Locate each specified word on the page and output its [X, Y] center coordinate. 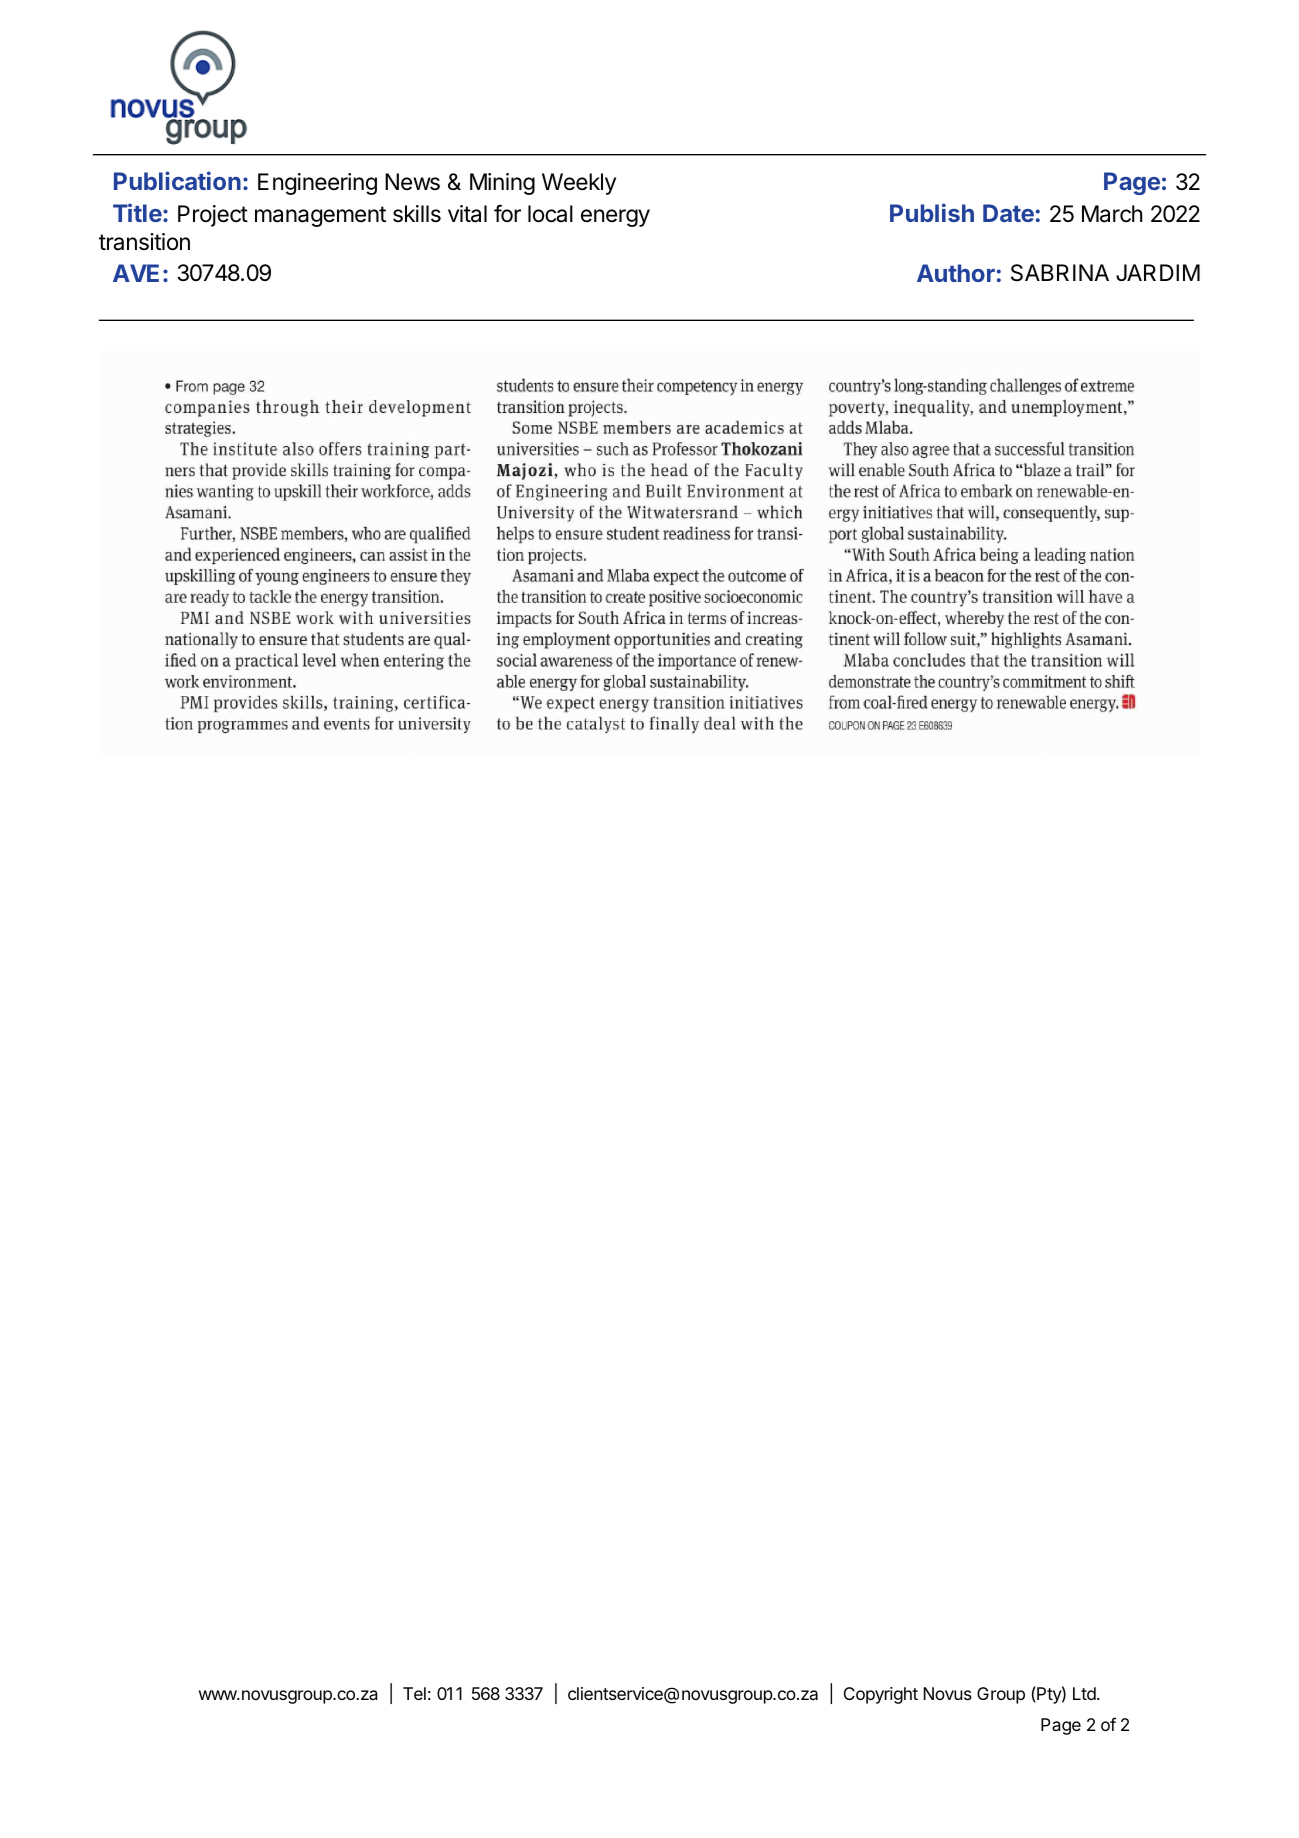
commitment [1044, 681]
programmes [243, 727]
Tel [414, 1693]
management [320, 216]
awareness [576, 662]
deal [719, 724]
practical [266, 661]
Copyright [881, 1695]
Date [1008, 213]
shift [1120, 681]
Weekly [579, 184]
